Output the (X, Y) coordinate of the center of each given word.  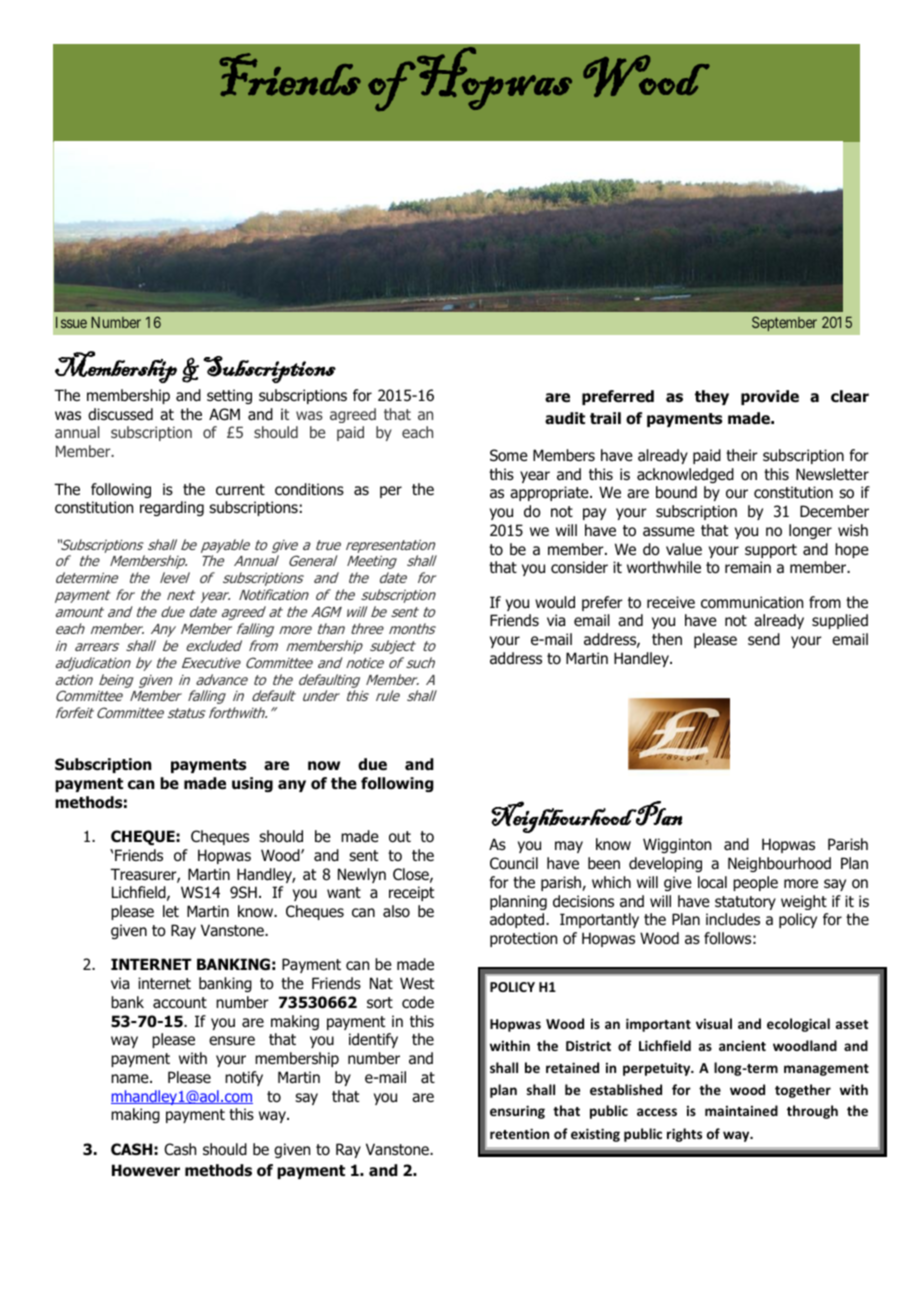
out (400, 837)
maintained (741, 1110)
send (764, 639)
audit (565, 418)
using (252, 784)
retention (519, 1133)
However (146, 1170)
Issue (71, 322)
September (784, 323)
